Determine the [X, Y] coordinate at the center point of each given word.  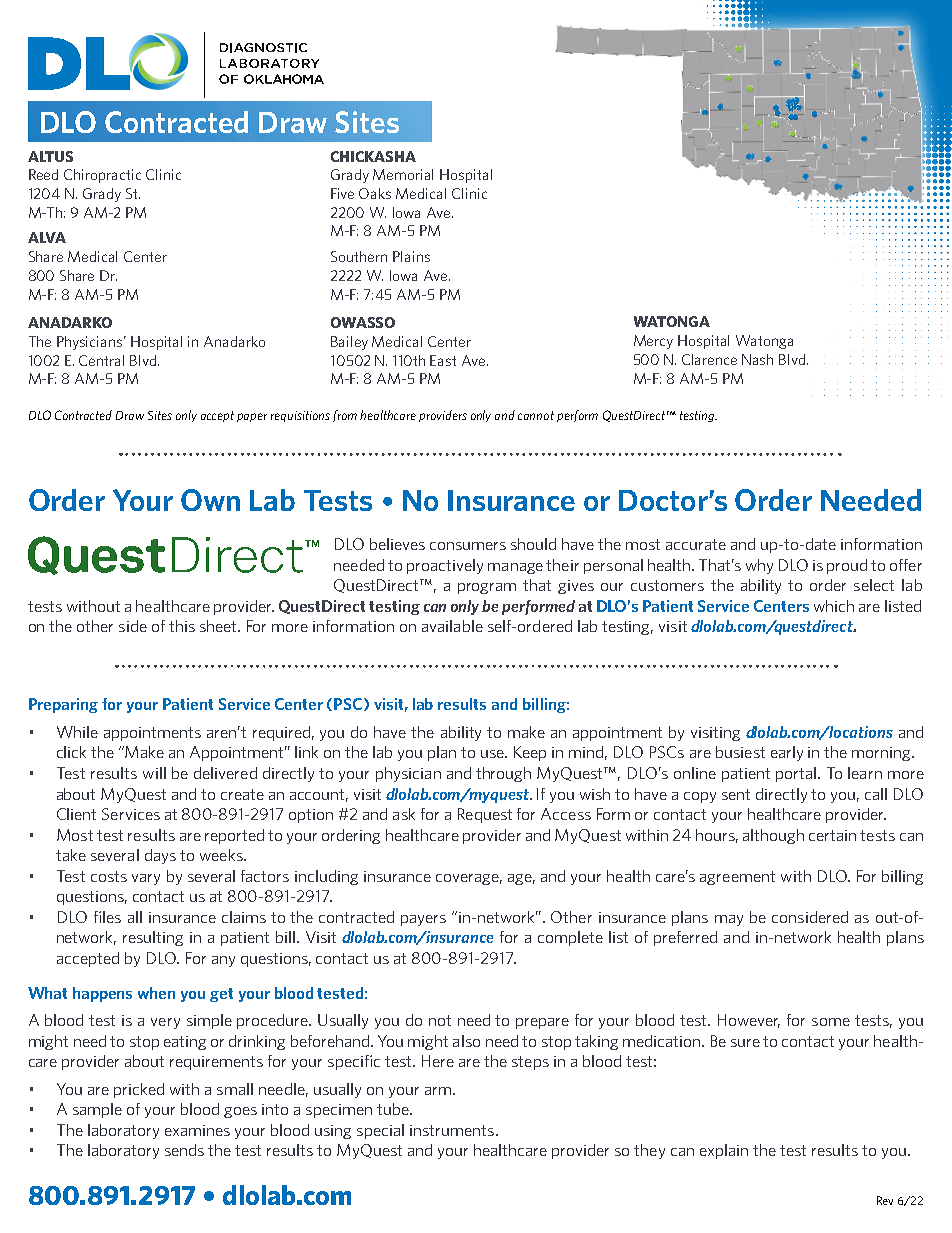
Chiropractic [102, 176]
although [773, 836]
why [759, 566]
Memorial [403, 174]
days [160, 856]
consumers [468, 546]
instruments [452, 1130]
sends [184, 1150]
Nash [757, 359]
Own [210, 500]
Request [485, 815]
